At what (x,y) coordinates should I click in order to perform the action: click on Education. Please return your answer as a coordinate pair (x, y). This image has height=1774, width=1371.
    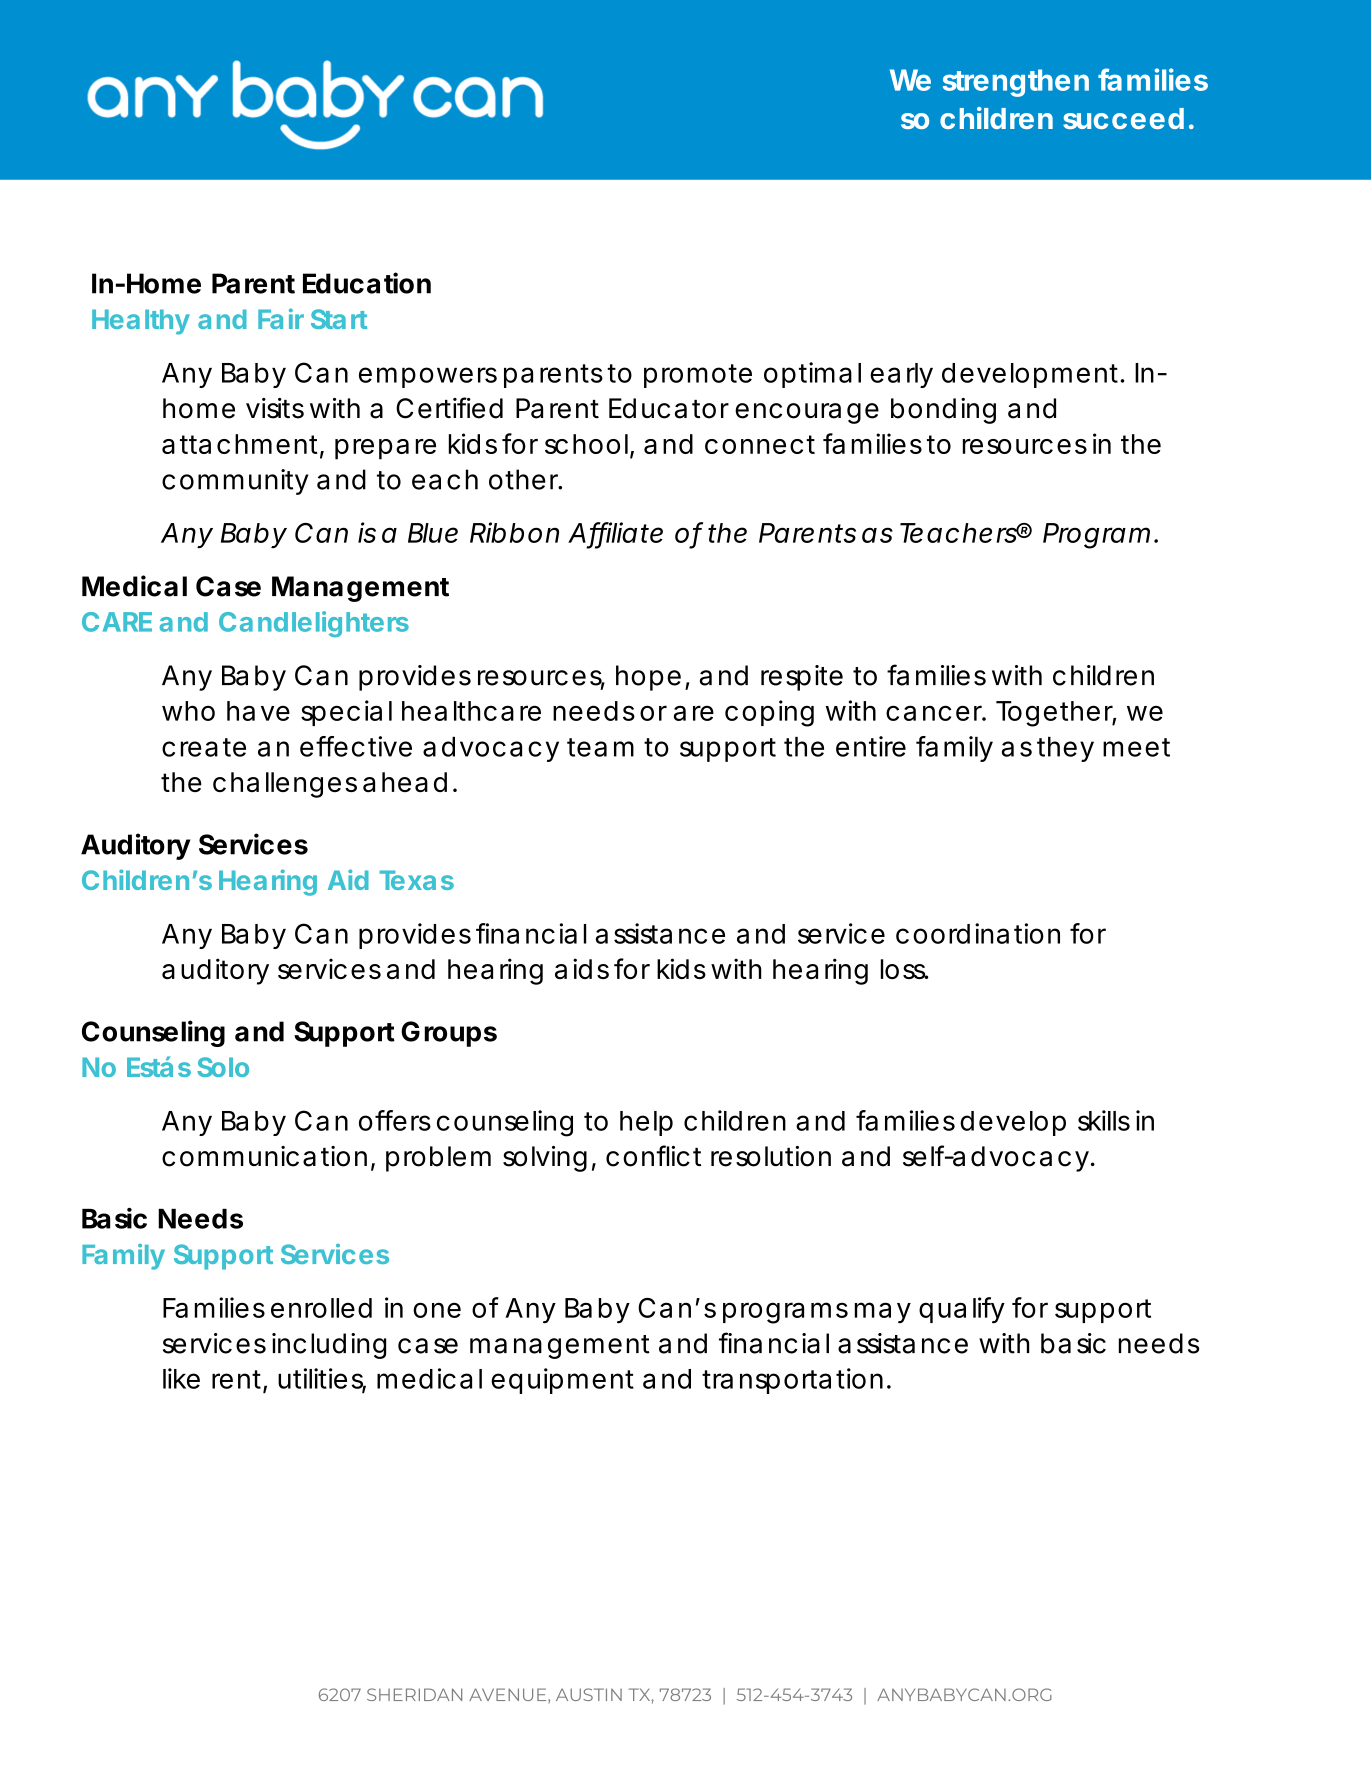
    Looking at the image, I should click on (367, 283).
